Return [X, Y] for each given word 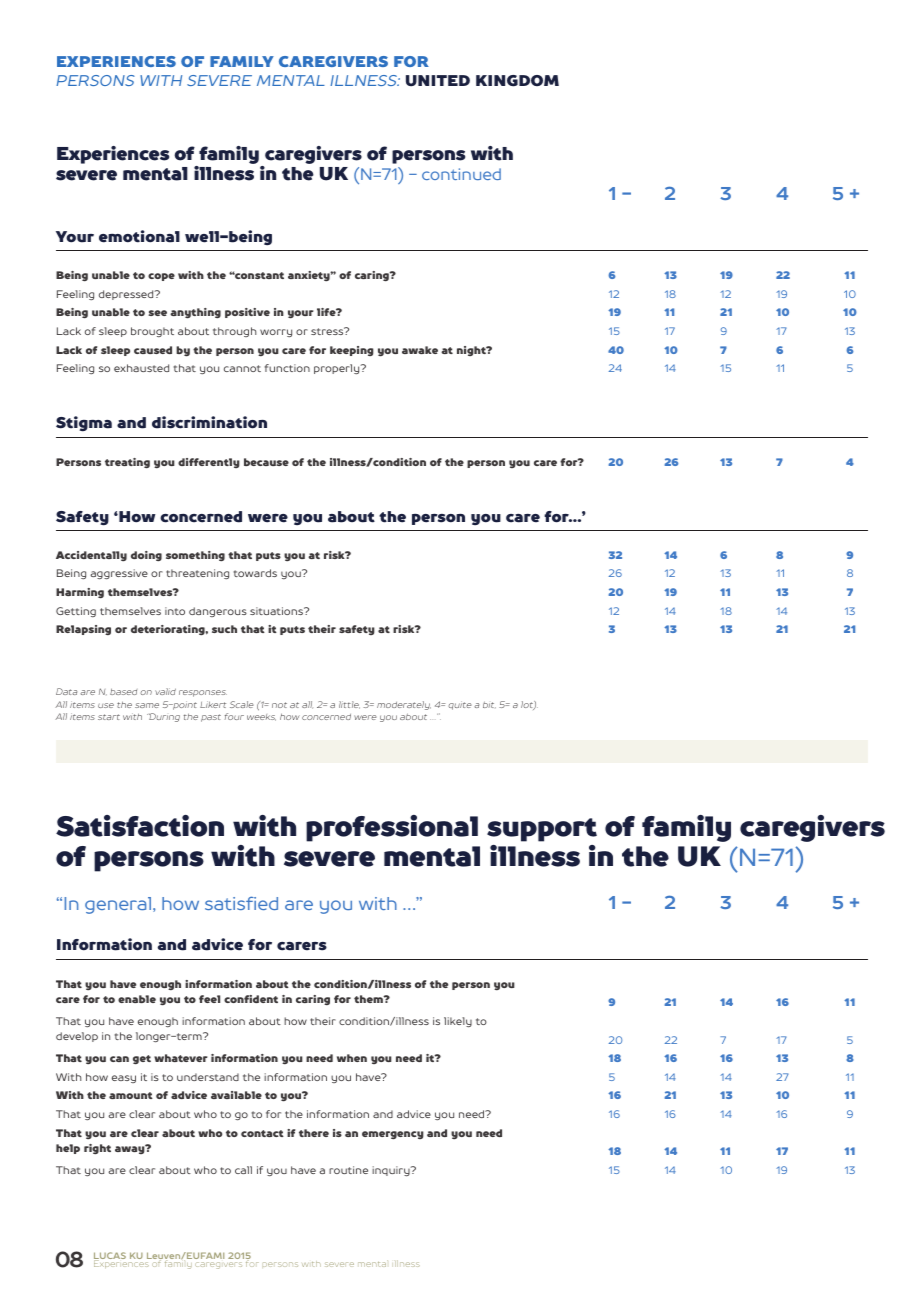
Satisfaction [140, 826]
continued [461, 174]
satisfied [241, 903]
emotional [139, 236]
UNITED [438, 81]
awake [420, 350]
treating [127, 463]
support [542, 830]
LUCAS [110, 1257]
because [266, 462]
